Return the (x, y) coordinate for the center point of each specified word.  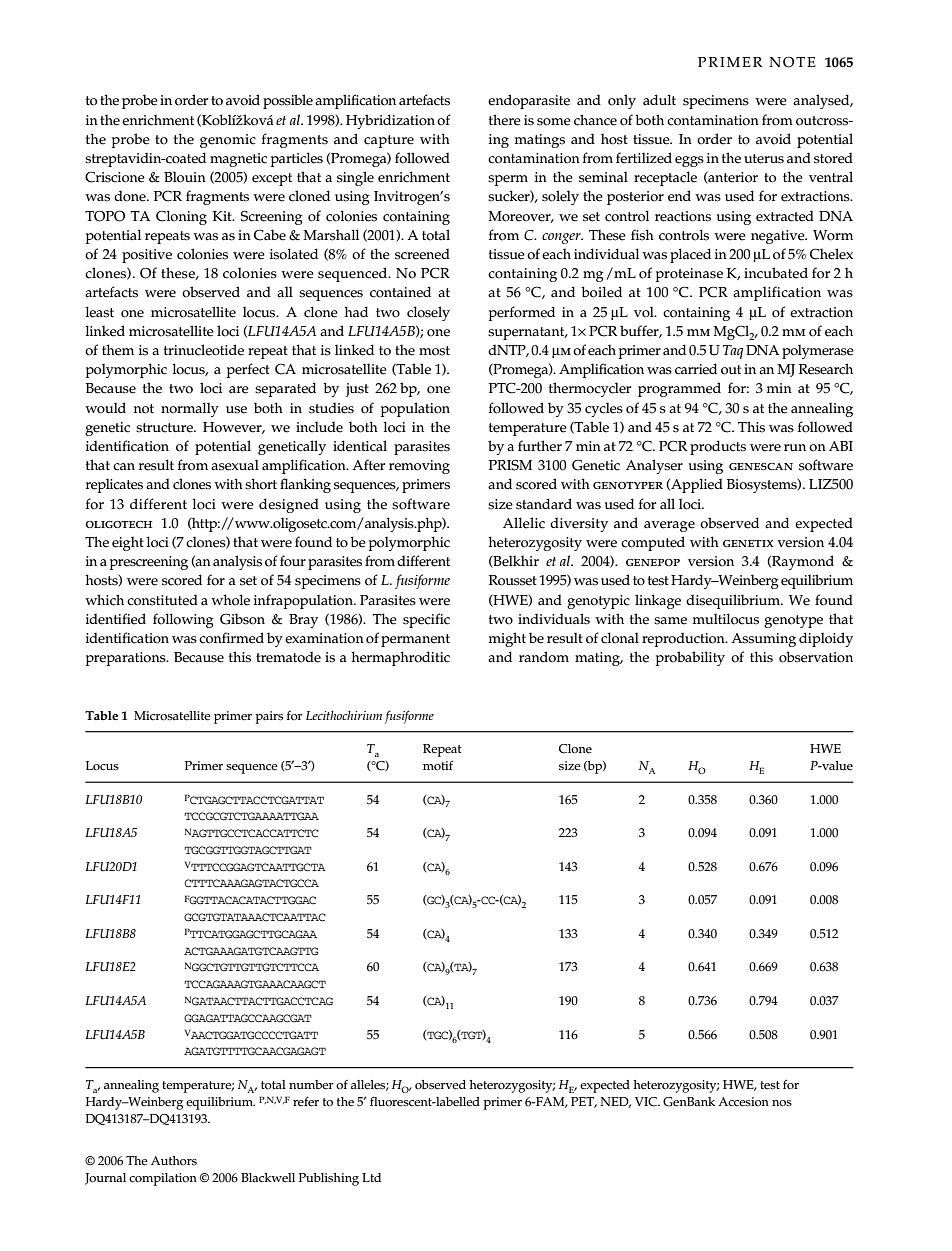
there (505, 120)
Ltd (371, 1177)
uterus (764, 159)
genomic (228, 141)
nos (782, 1103)
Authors (174, 1160)
